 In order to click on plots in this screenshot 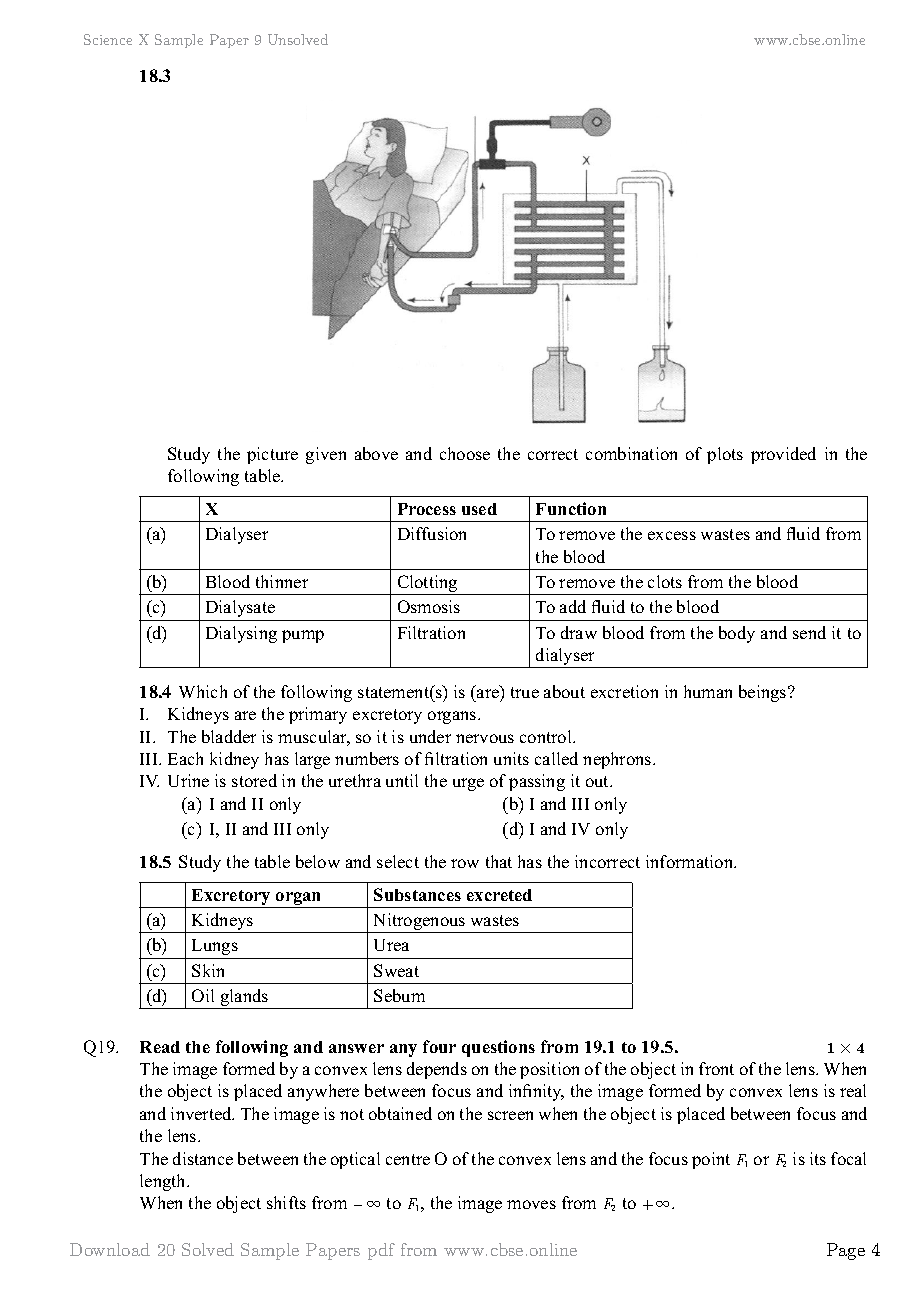, I will do `click(725, 455)`.
